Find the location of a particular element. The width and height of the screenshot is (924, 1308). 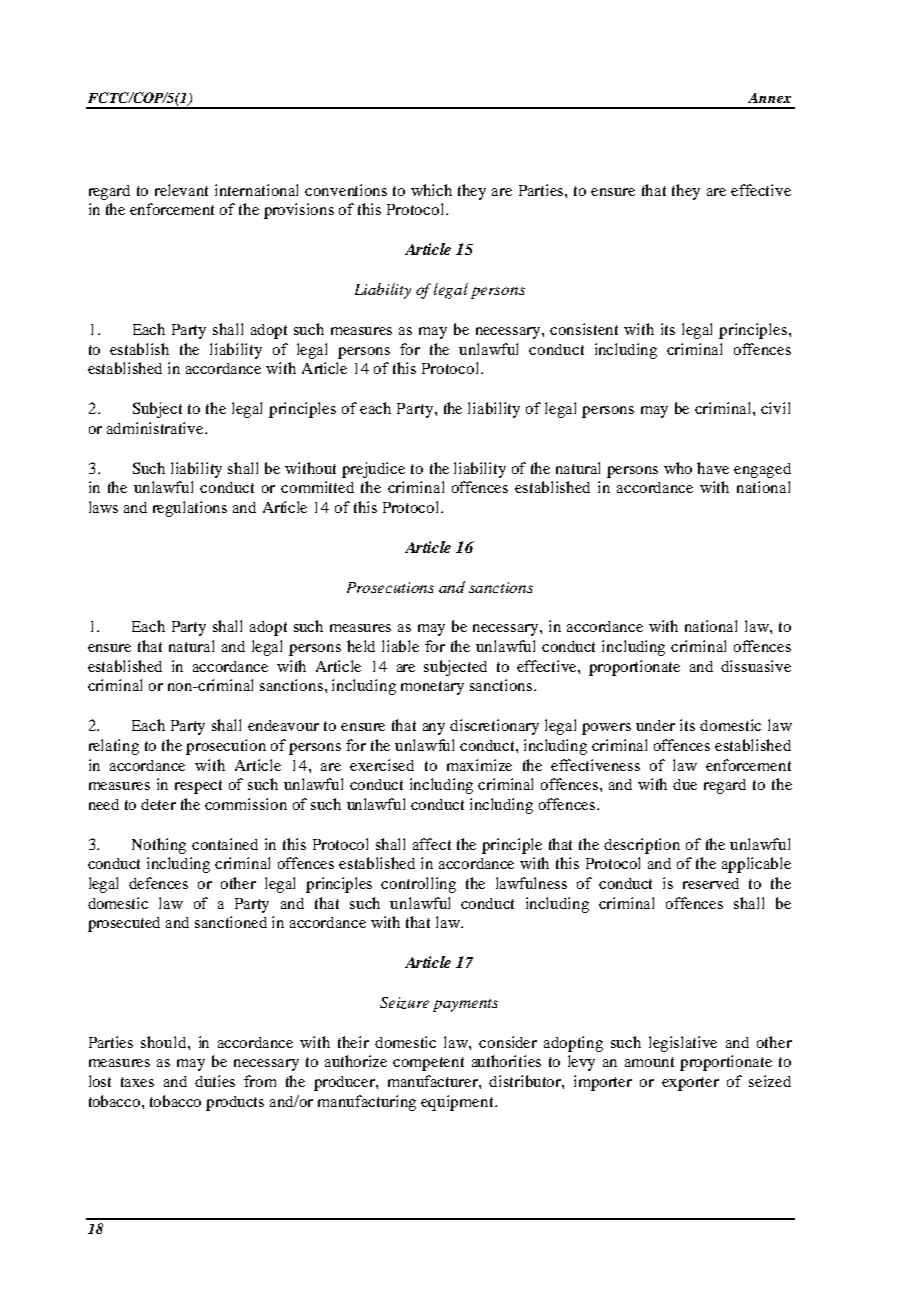

under is located at coordinates (655, 725).
